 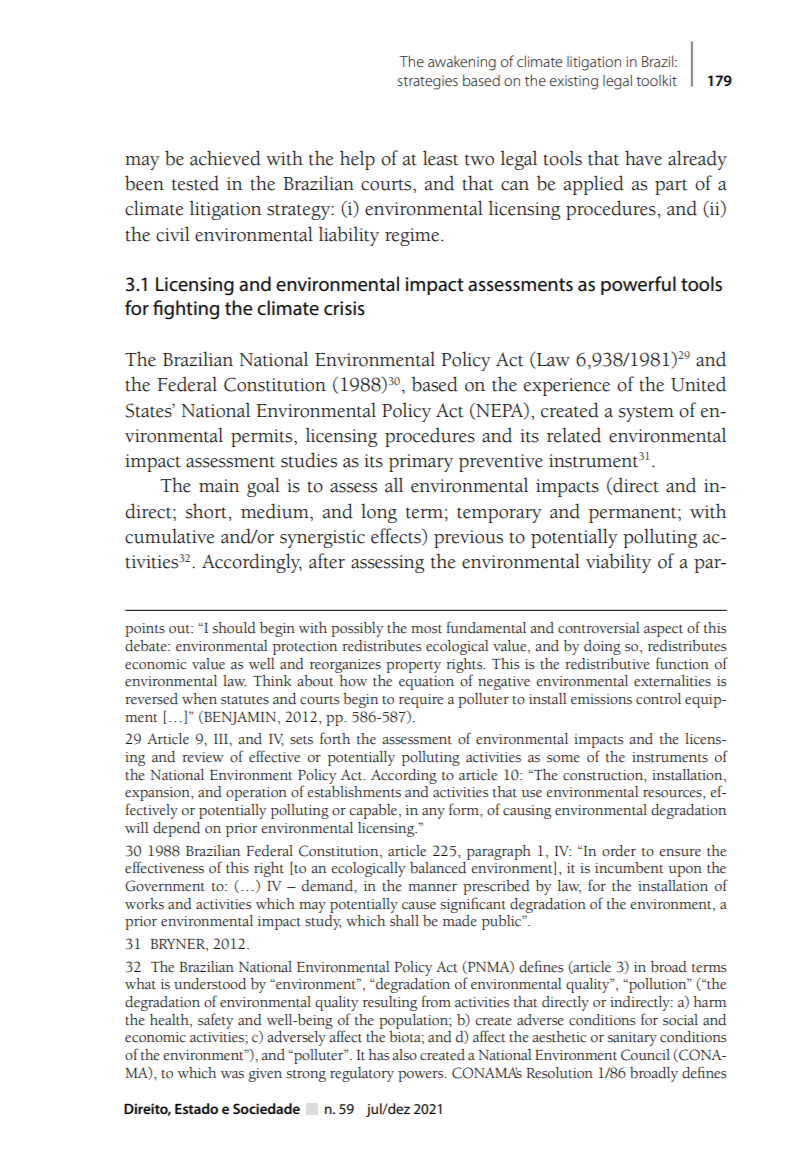 What do you see at coordinates (421, 701) in the page?
I see `require` at bounding box center [421, 701].
